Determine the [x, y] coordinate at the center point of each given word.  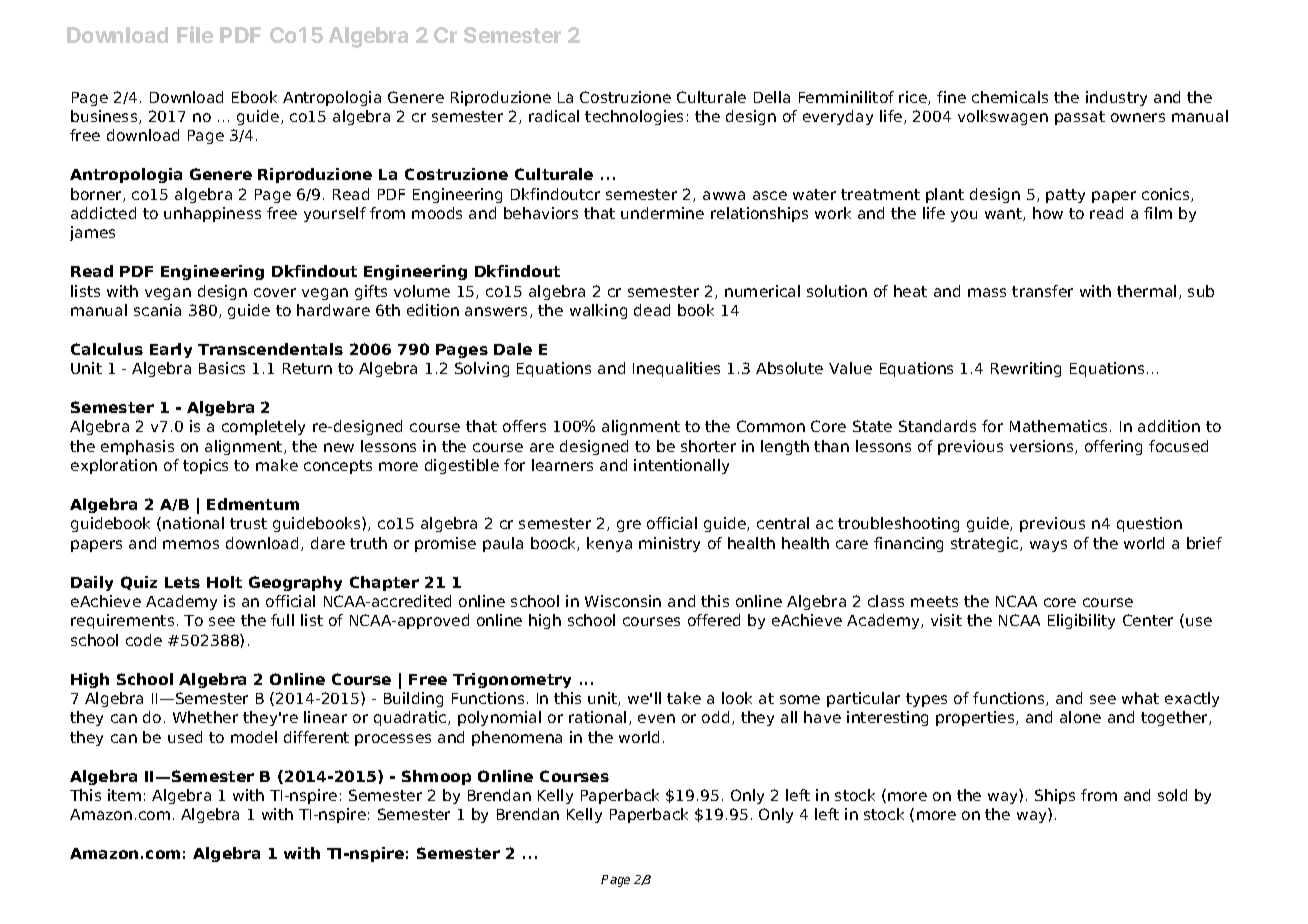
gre [629, 526]
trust [248, 523]
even [656, 718]
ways [1048, 546]
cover [275, 292]
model [254, 737]
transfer [1042, 291]
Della [772, 97]
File [195, 34]
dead [652, 310]
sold [1172, 795]
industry [1116, 98]
